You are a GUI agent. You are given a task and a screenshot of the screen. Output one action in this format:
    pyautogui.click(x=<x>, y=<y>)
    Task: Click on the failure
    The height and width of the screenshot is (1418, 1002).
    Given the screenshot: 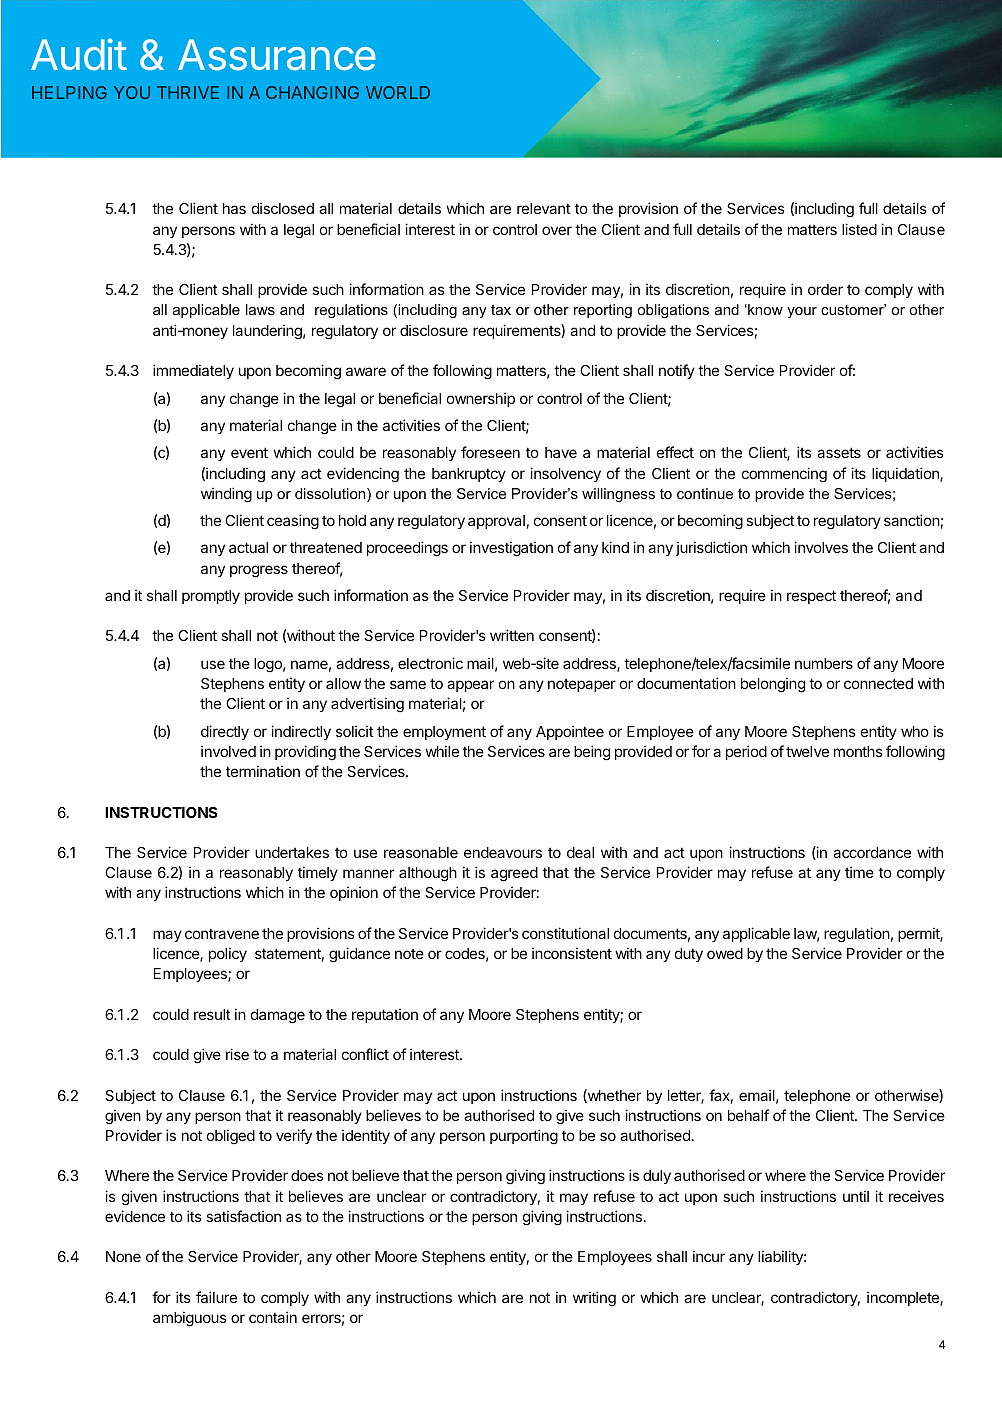 What is the action you would take?
    pyautogui.click(x=216, y=1297)
